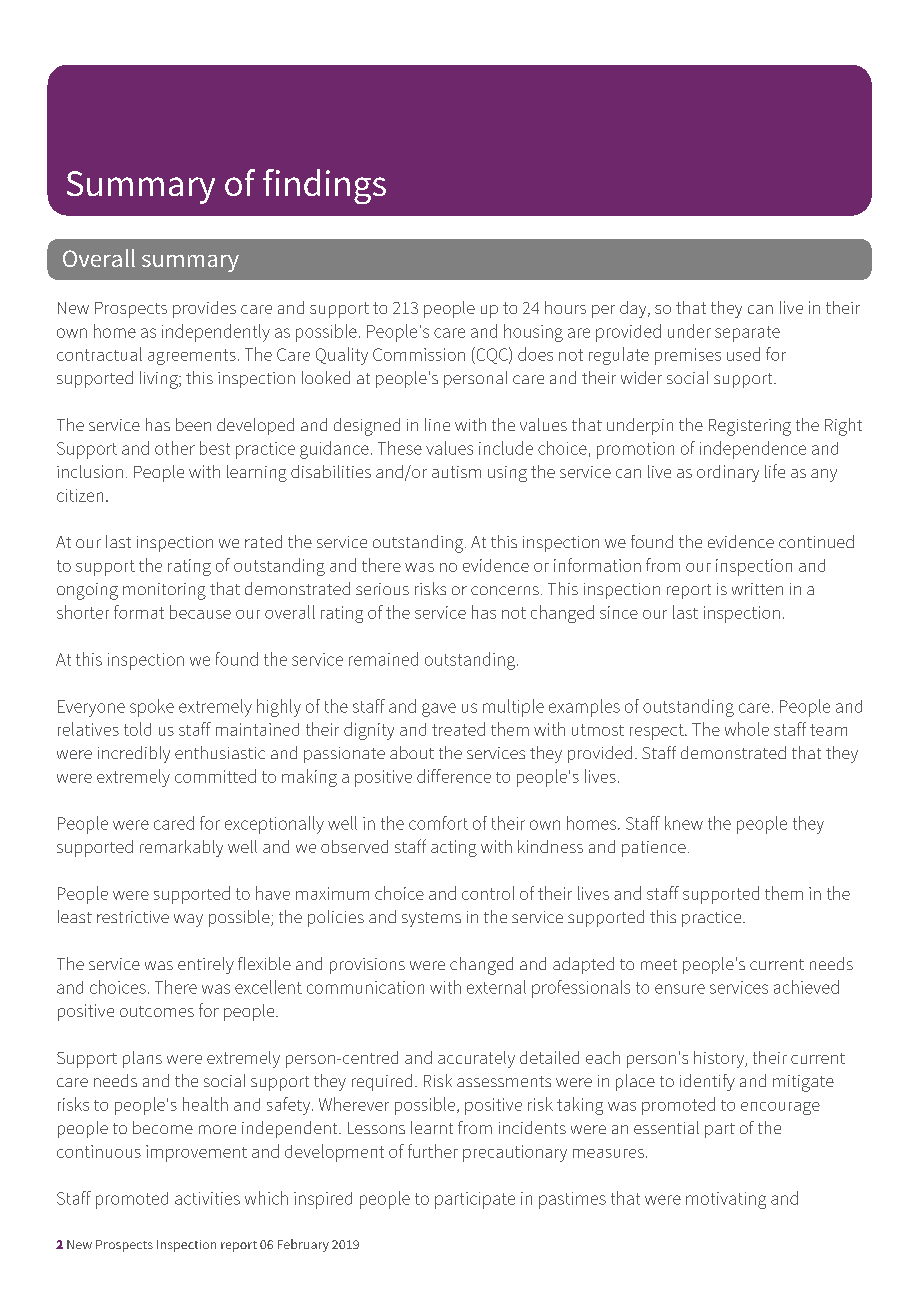 This document has width=924, height=1308. What do you see at coordinates (152, 708) in the document?
I see `spoke` at bounding box center [152, 708].
